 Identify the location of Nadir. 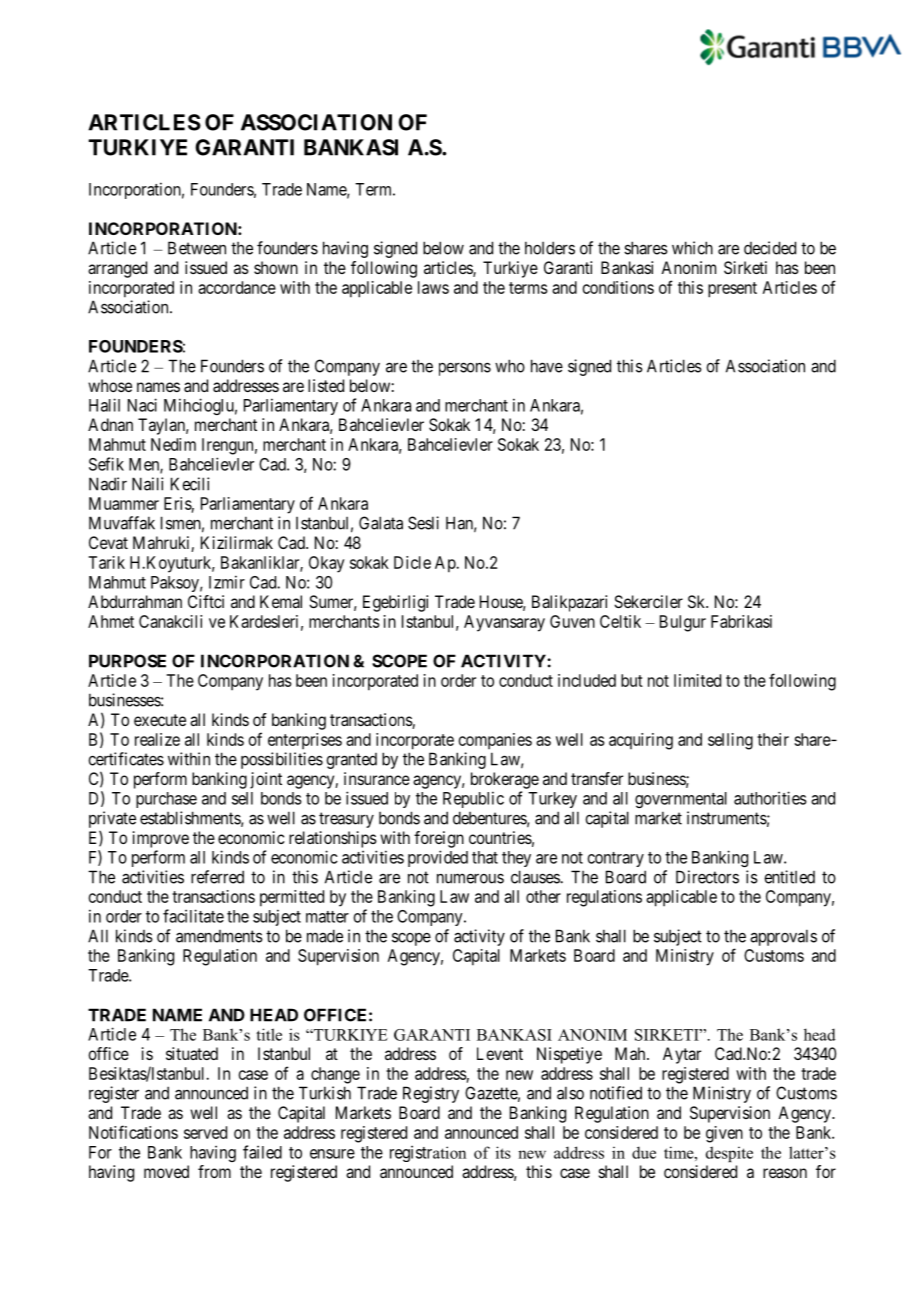
(108, 484).
